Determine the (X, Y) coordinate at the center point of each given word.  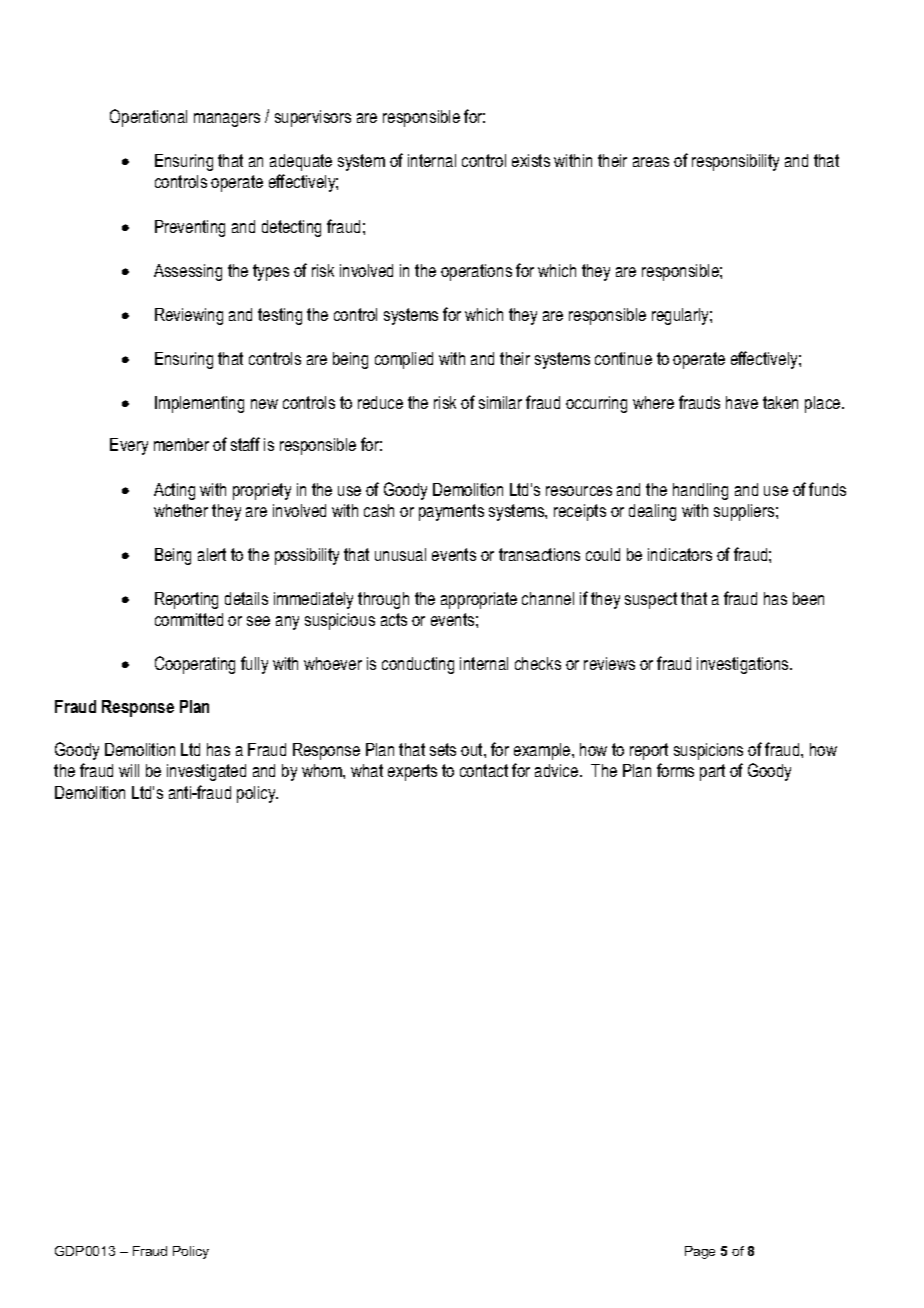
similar (500, 402)
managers (227, 120)
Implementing (199, 404)
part (712, 772)
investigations (744, 665)
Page (700, 1252)
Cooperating (195, 665)
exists (531, 160)
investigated (206, 772)
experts (412, 772)
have (742, 402)
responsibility (735, 162)
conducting (418, 665)
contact (484, 770)
